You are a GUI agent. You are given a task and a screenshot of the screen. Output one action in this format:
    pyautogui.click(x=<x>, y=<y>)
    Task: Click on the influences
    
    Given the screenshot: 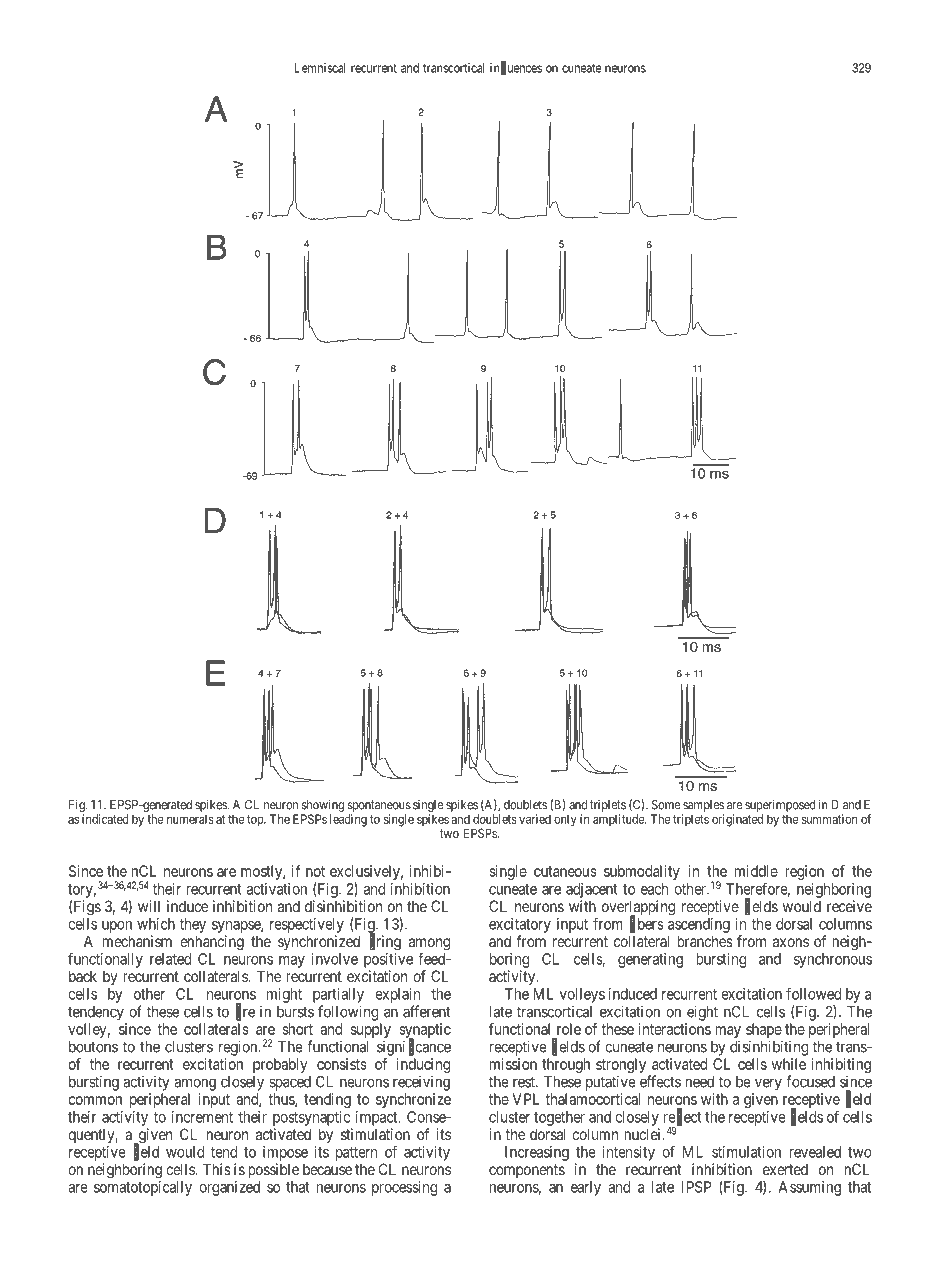 What is the action you would take?
    pyautogui.click(x=516, y=68)
